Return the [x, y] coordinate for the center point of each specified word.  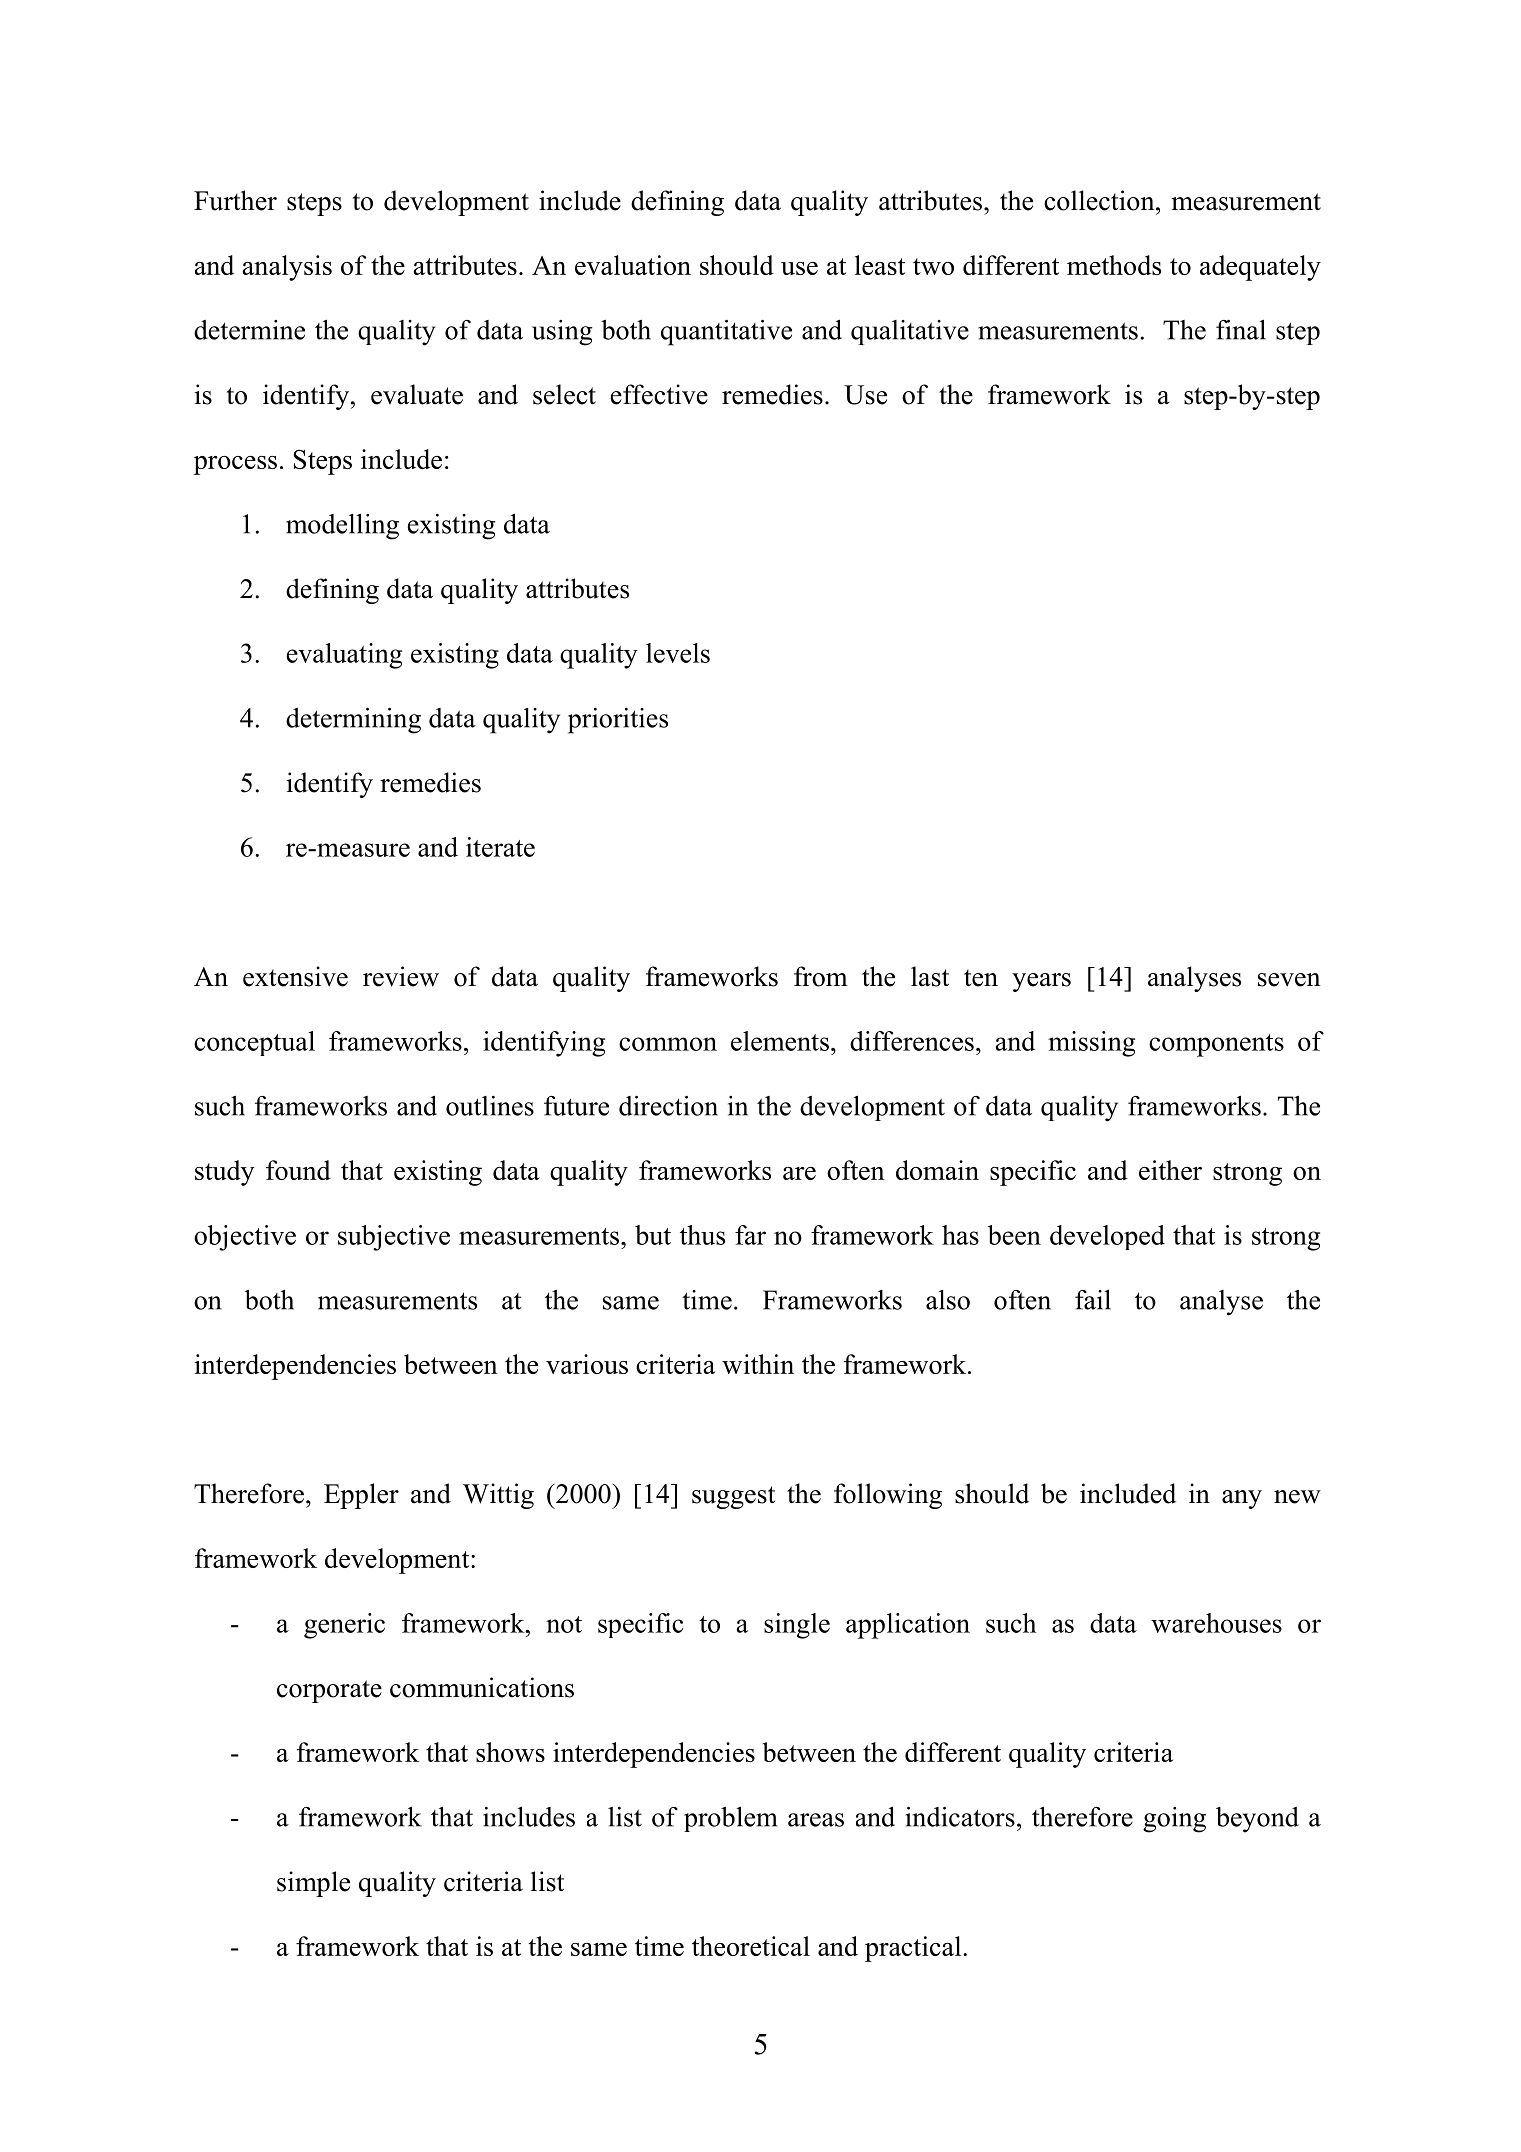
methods [1114, 265]
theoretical [751, 1946]
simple [313, 1884]
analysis [287, 268]
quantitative [726, 333]
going [1174, 1820]
